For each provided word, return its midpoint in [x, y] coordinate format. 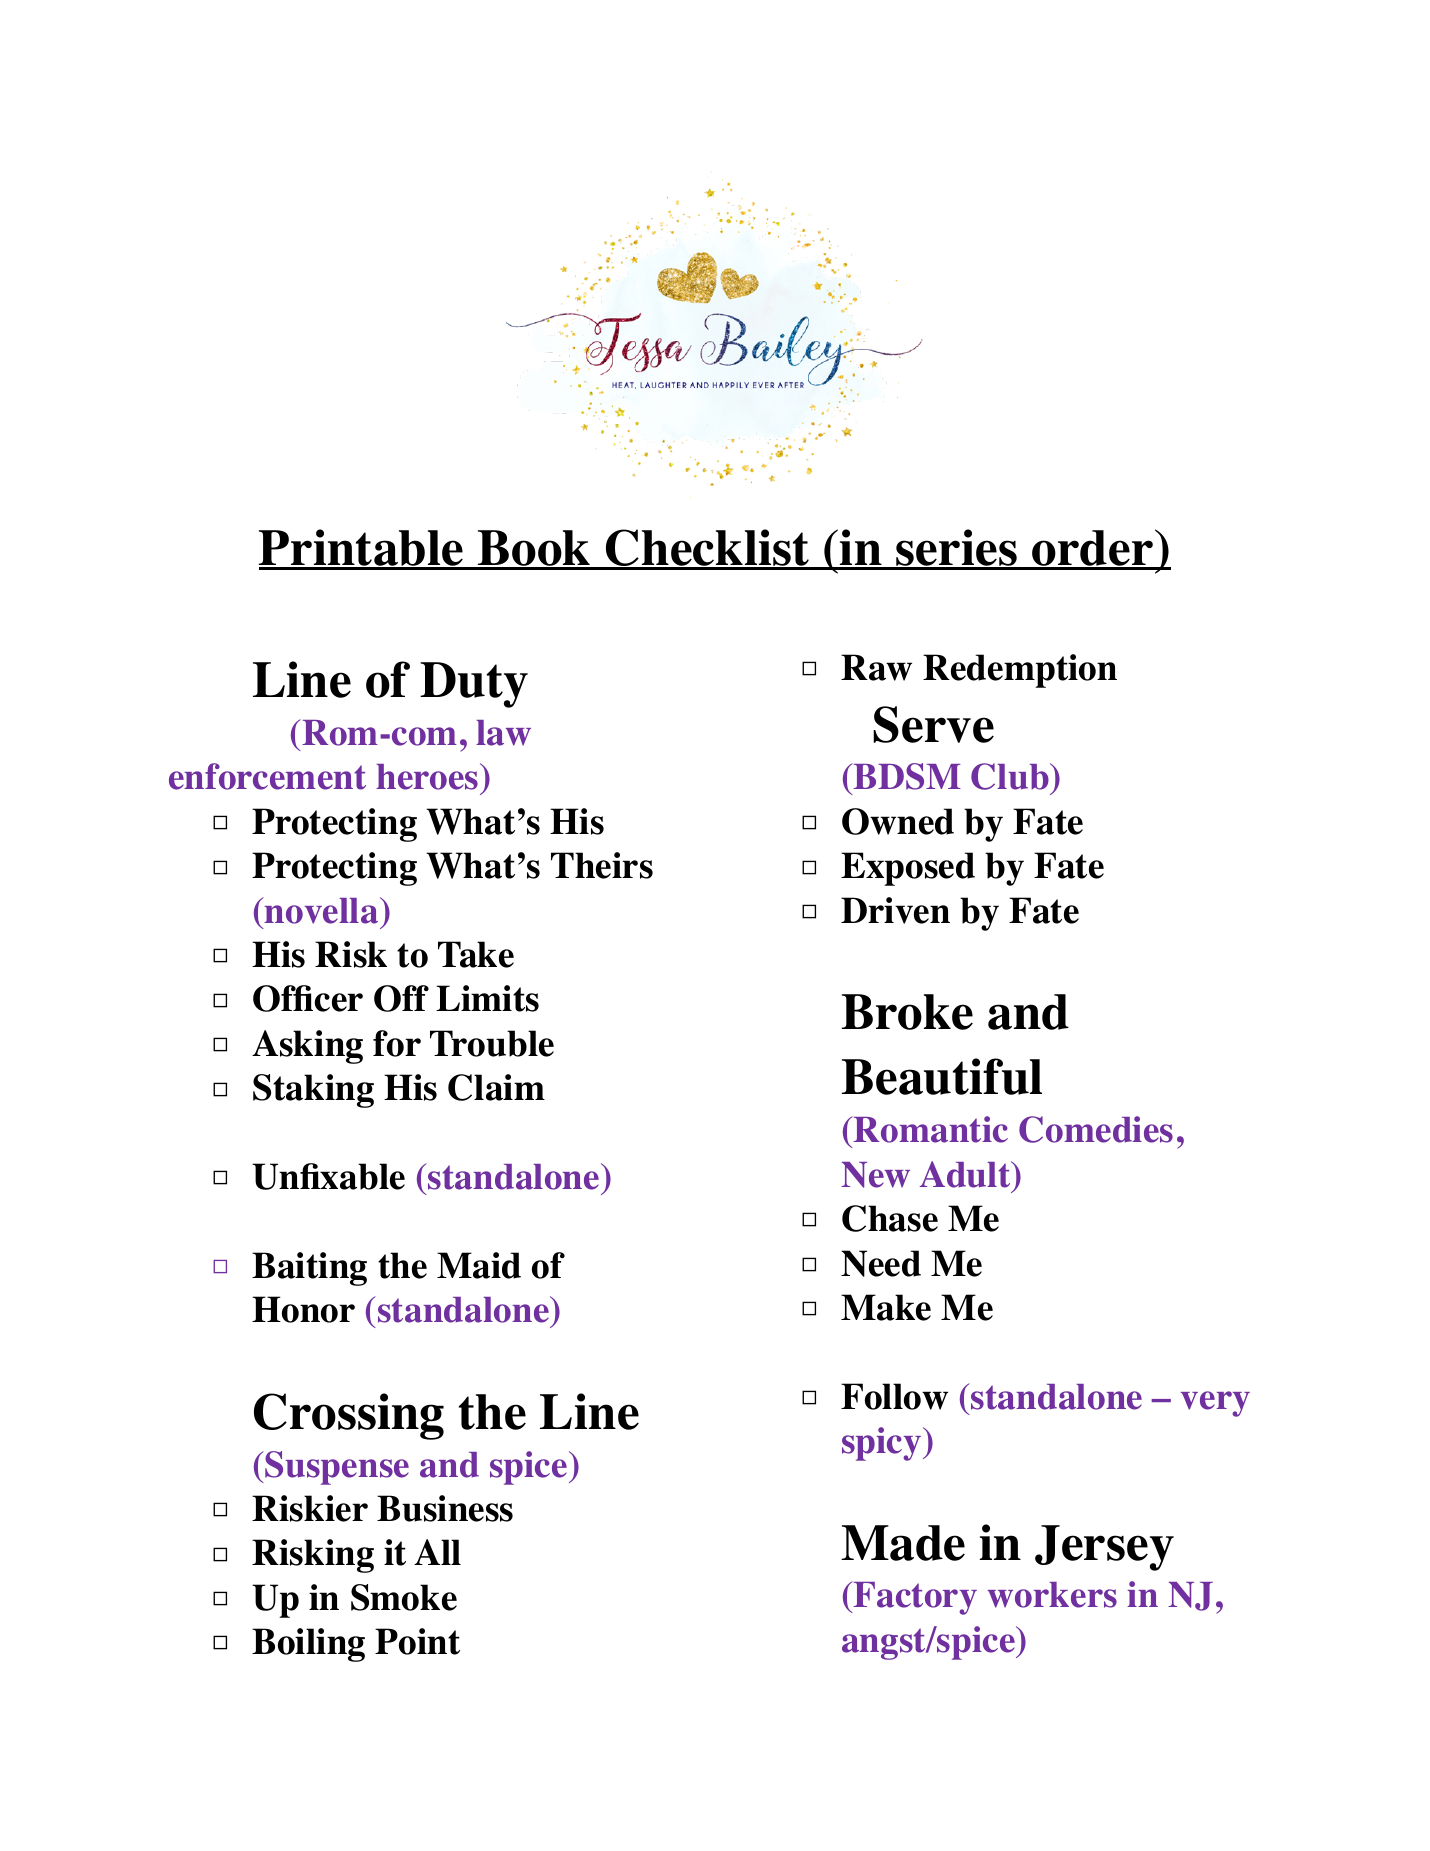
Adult [966, 1174]
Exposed [908, 869]
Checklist [708, 549]
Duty [474, 685]
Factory [914, 1598]
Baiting [309, 1269]
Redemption [1020, 671]
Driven [895, 910]
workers [1052, 1595]
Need [881, 1263]
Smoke [404, 1597]
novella [322, 910]
